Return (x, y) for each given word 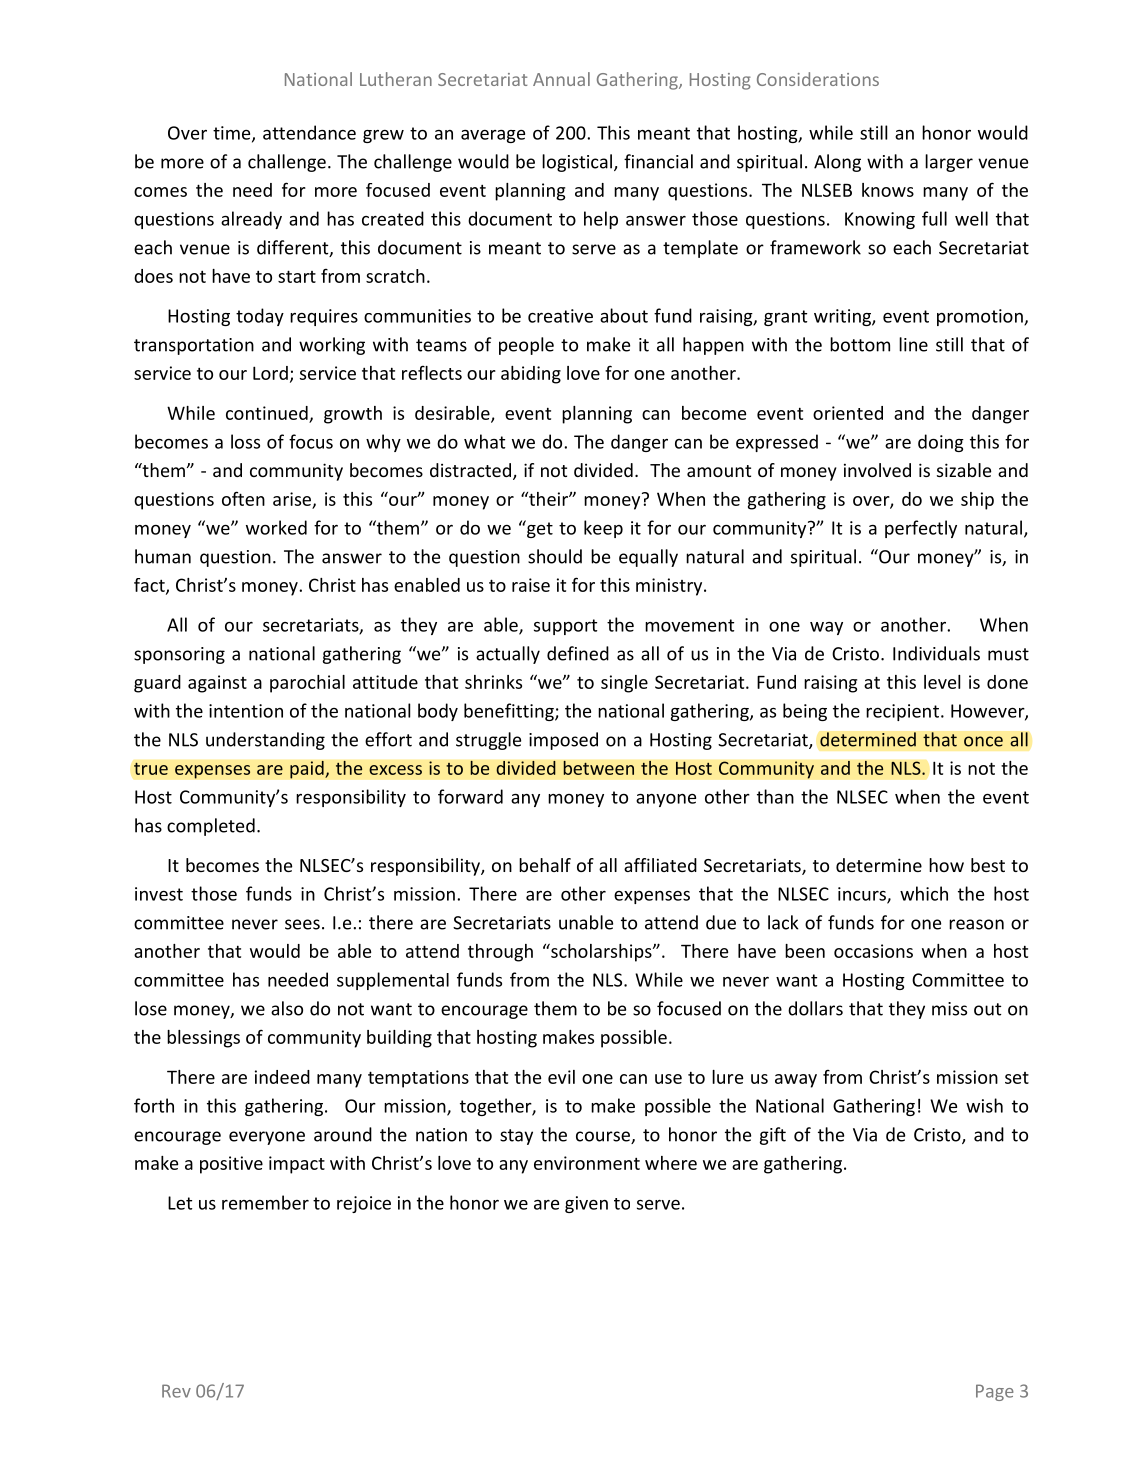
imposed (563, 741)
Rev (176, 1391)
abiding (531, 375)
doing (941, 443)
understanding (265, 741)
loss (245, 441)
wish (984, 1105)
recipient (902, 712)
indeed (282, 1077)
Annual (561, 79)
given (586, 1204)
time (233, 134)
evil (561, 1077)
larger (949, 163)
